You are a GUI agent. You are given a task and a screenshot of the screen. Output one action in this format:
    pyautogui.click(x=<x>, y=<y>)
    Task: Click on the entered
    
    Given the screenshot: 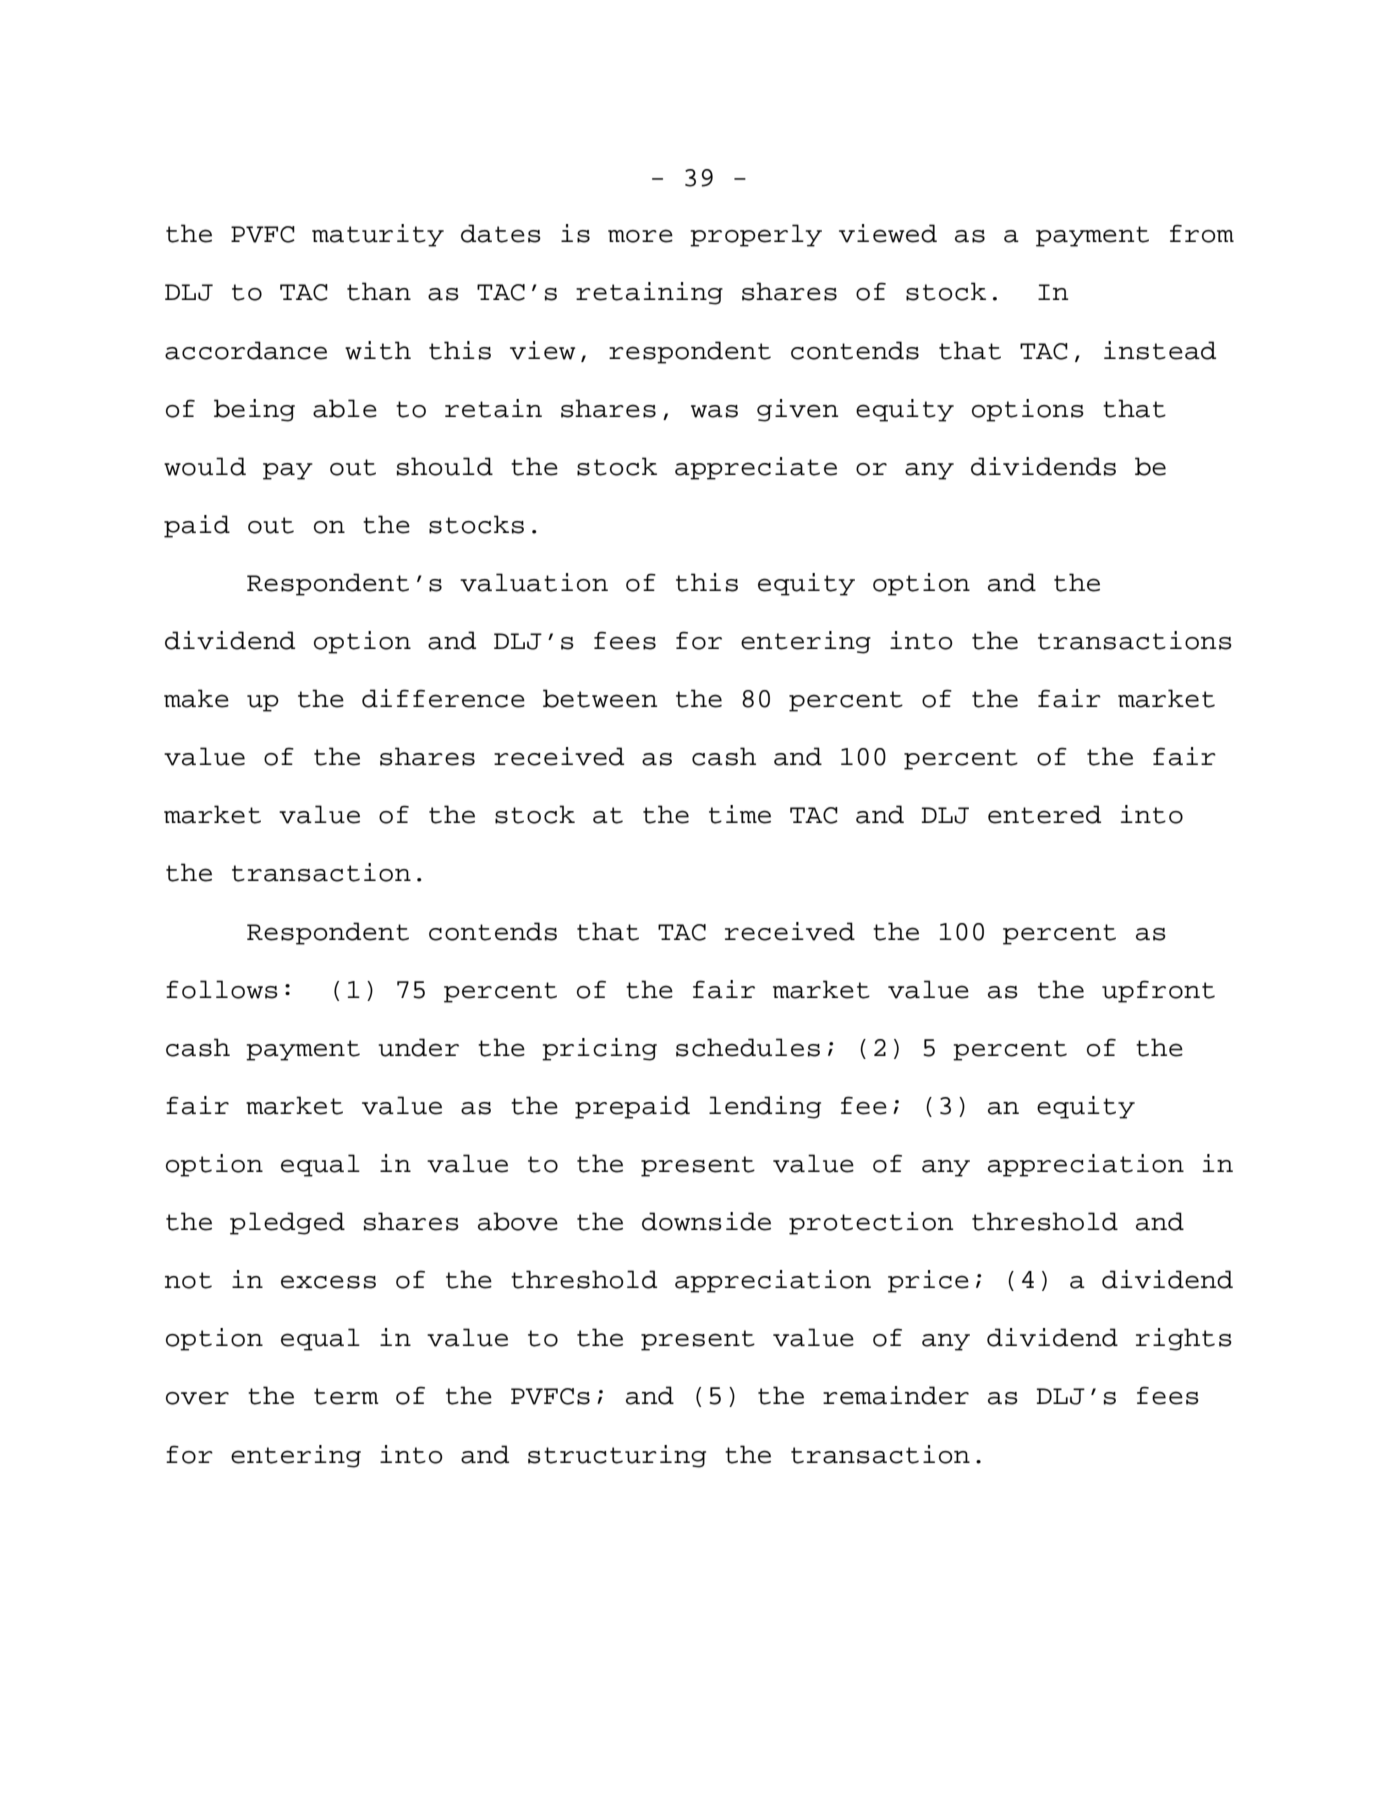 What is the action you would take?
    pyautogui.click(x=1044, y=814)
